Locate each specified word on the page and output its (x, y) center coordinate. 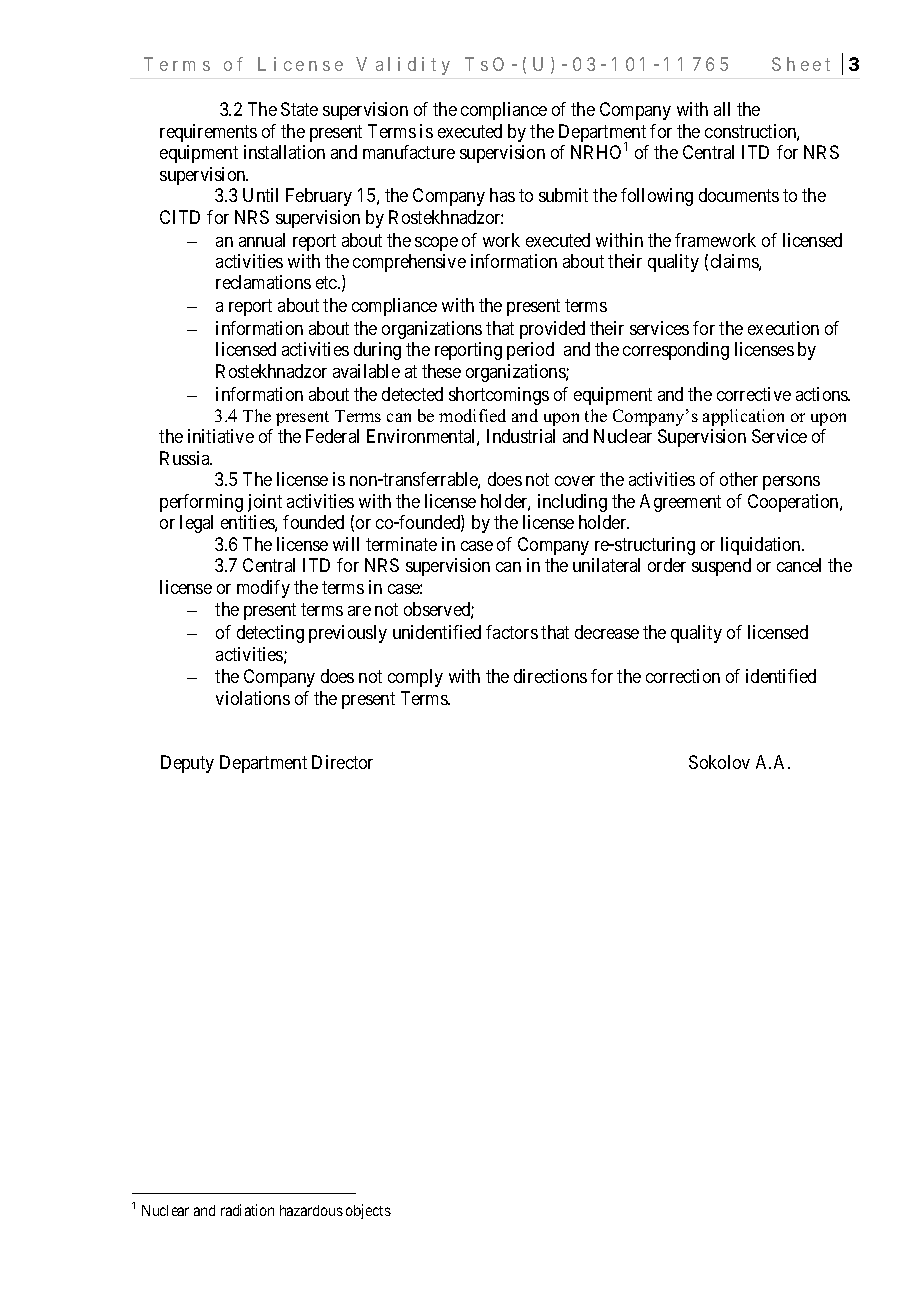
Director (342, 762)
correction (683, 676)
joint (265, 503)
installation (284, 152)
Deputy (187, 764)
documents (739, 195)
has (502, 195)
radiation (247, 1210)
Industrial (521, 436)
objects (368, 1211)
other (739, 479)
